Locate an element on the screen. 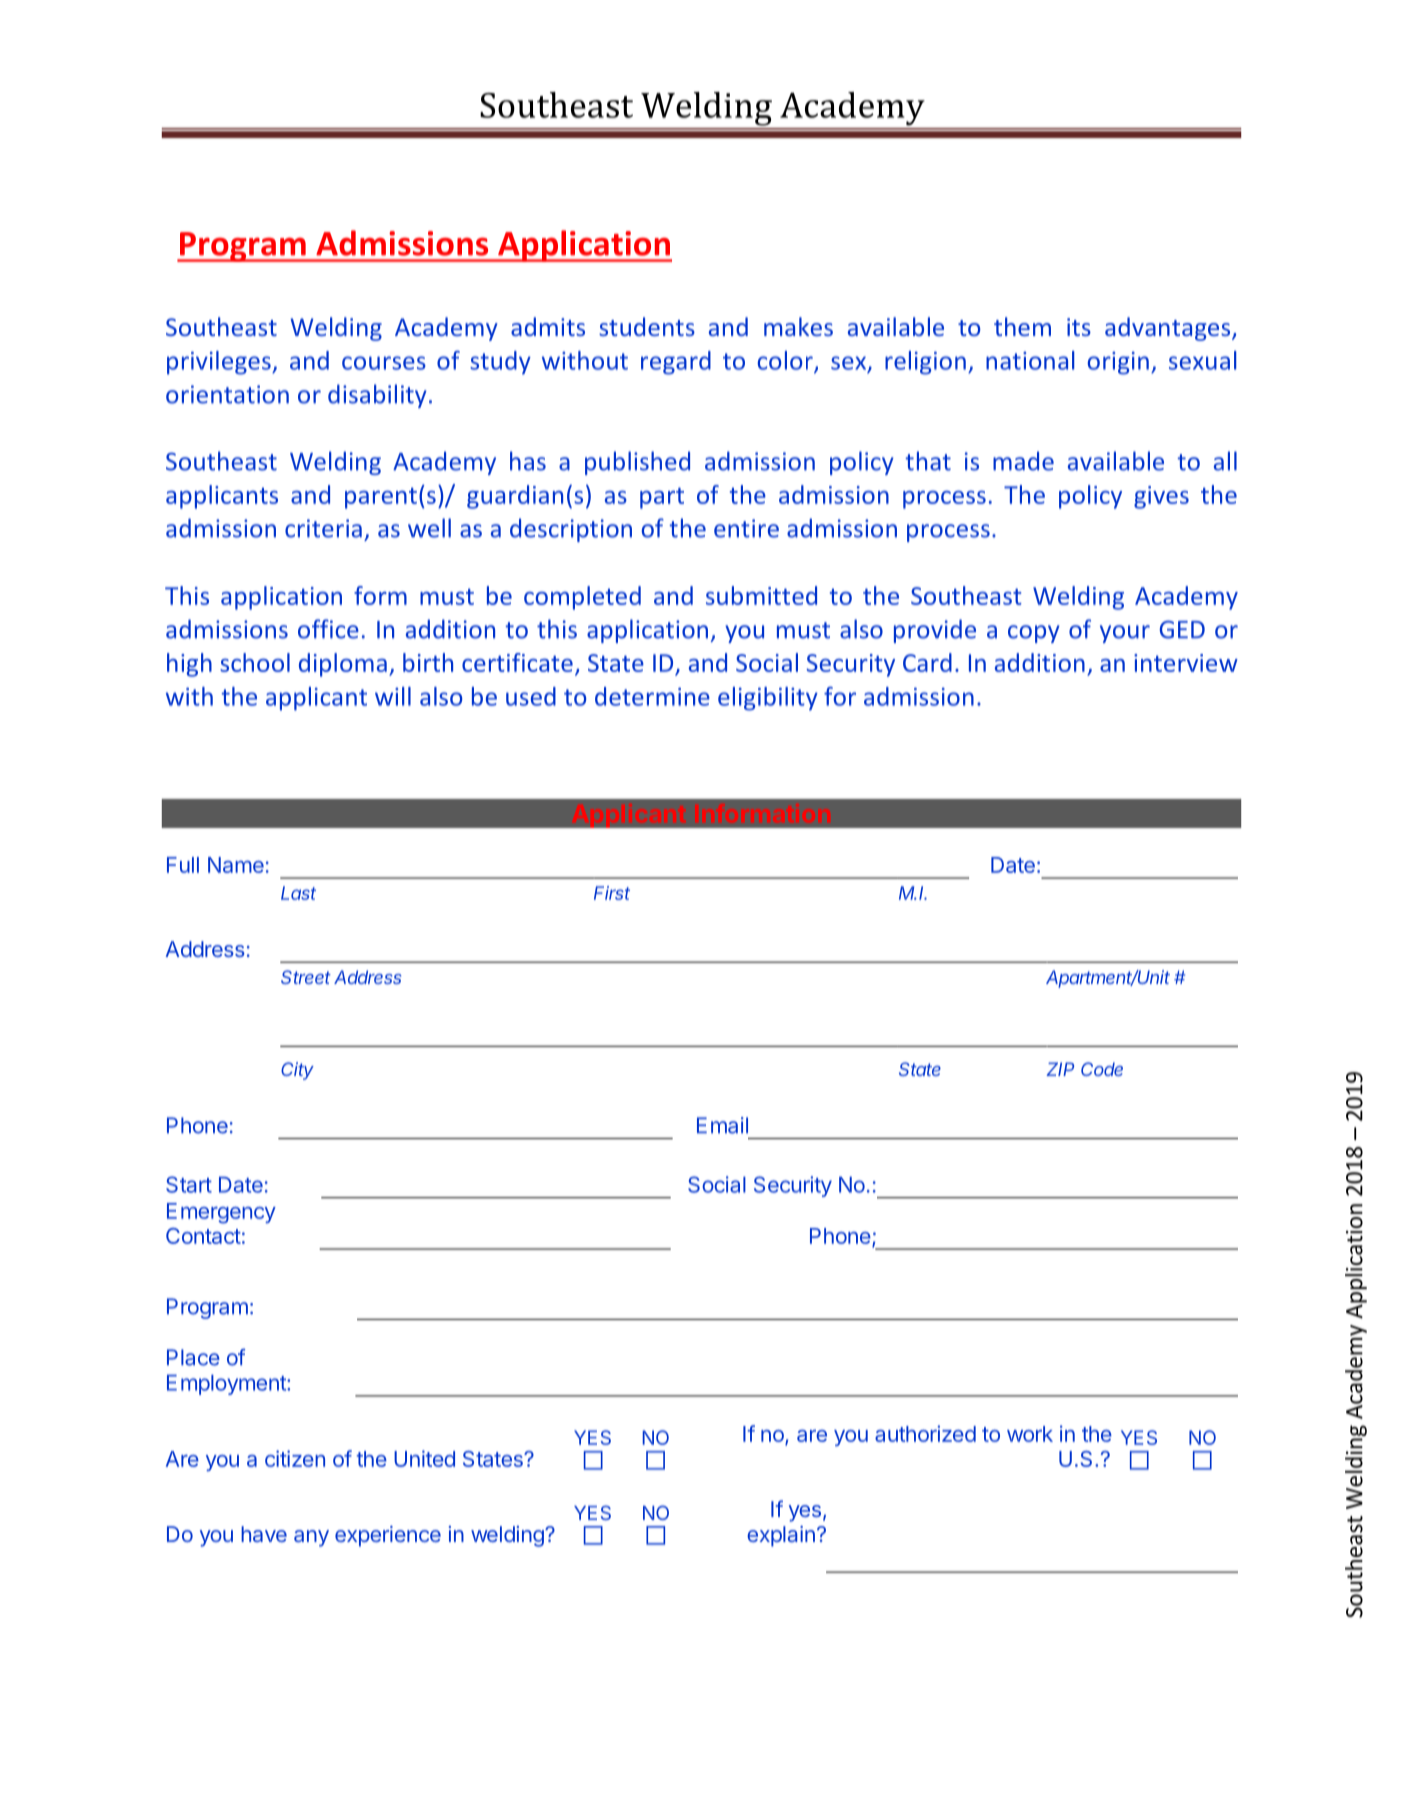  will is located at coordinates (393, 696).
